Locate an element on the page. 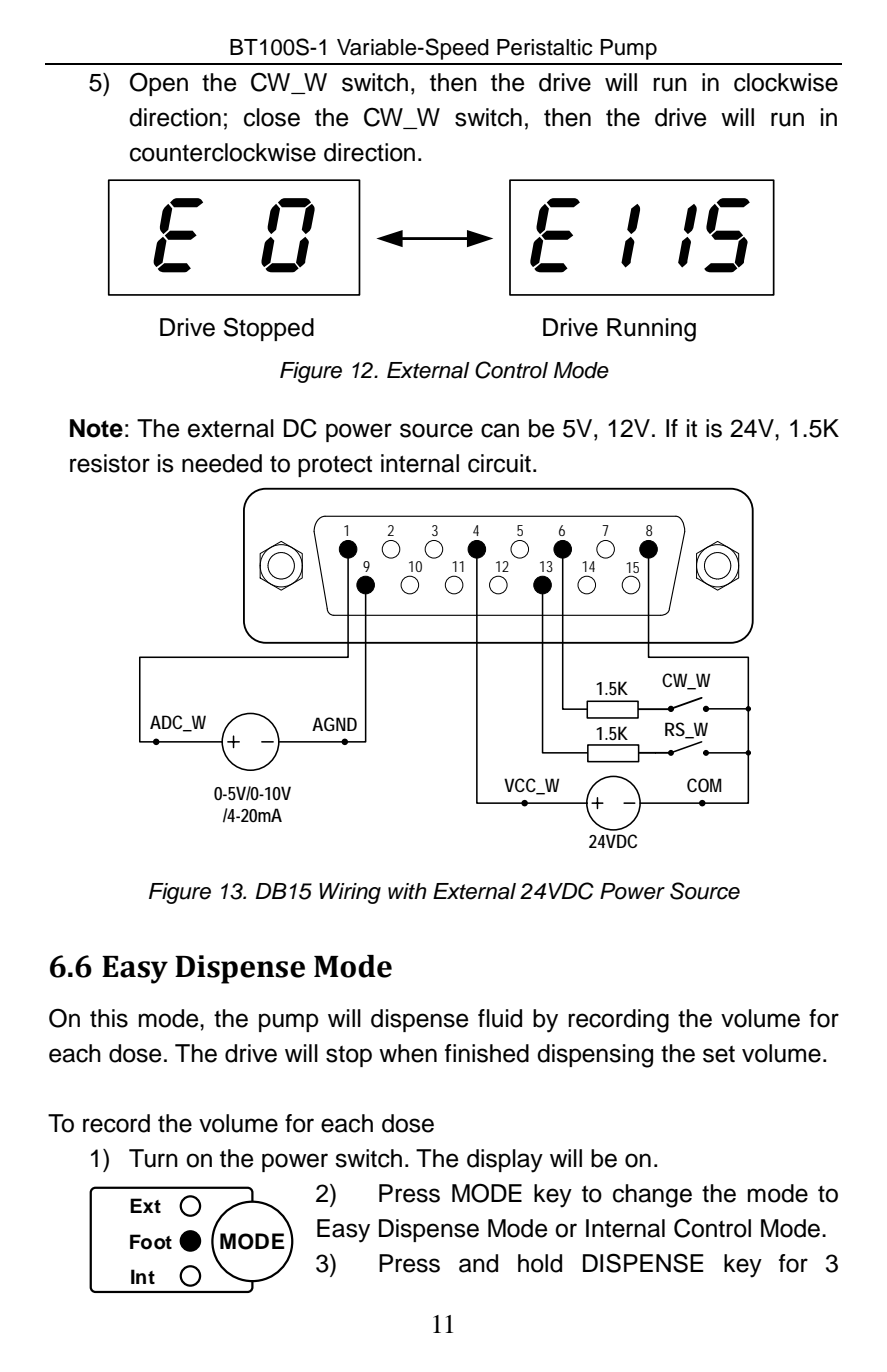  can is located at coordinates (500, 430).
